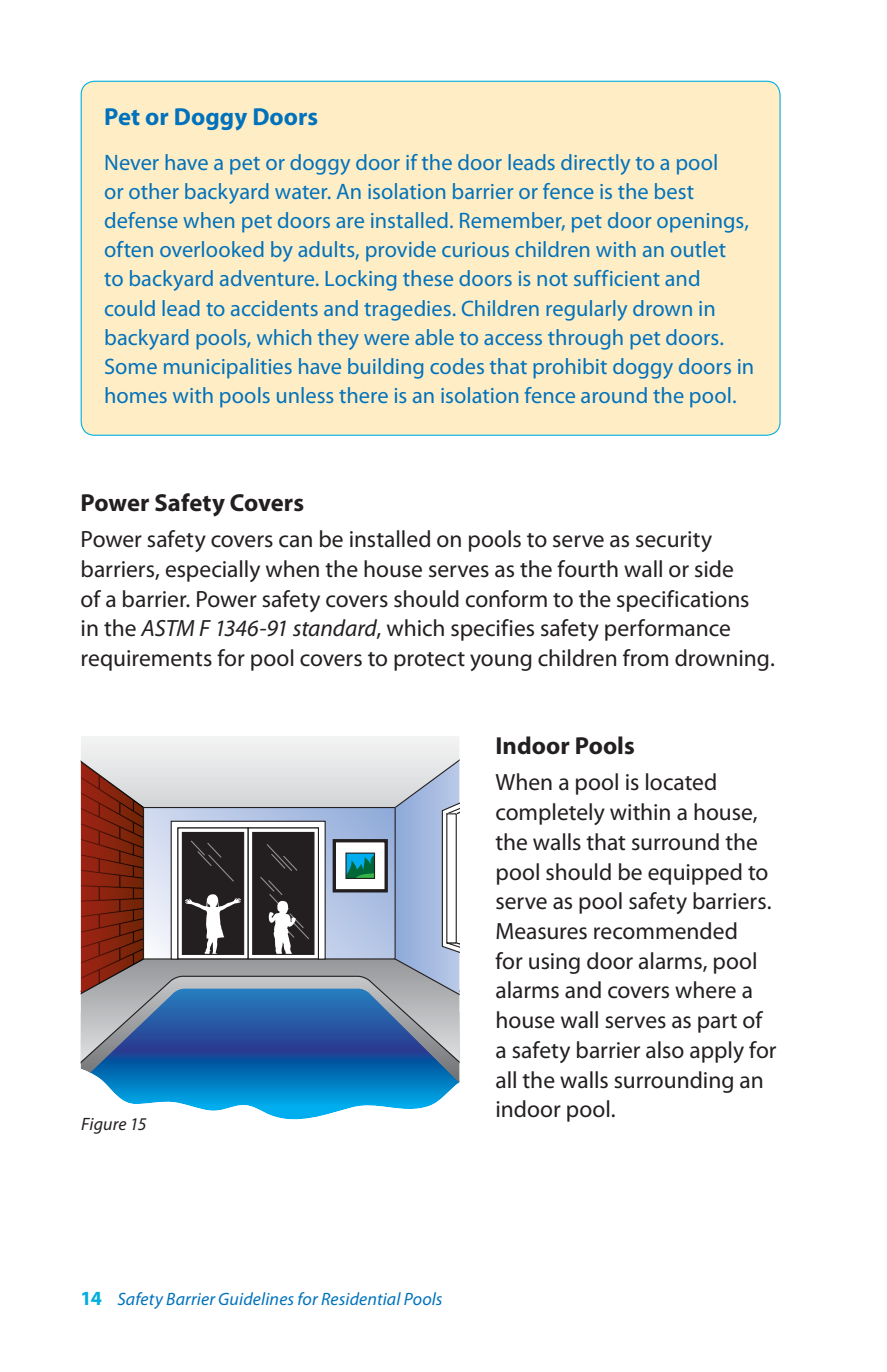 Image resolution: width=887 pixels, height=1372 pixels. What do you see at coordinates (554, 963) in the image?
I see `using` at bounding box center [554, 963].
